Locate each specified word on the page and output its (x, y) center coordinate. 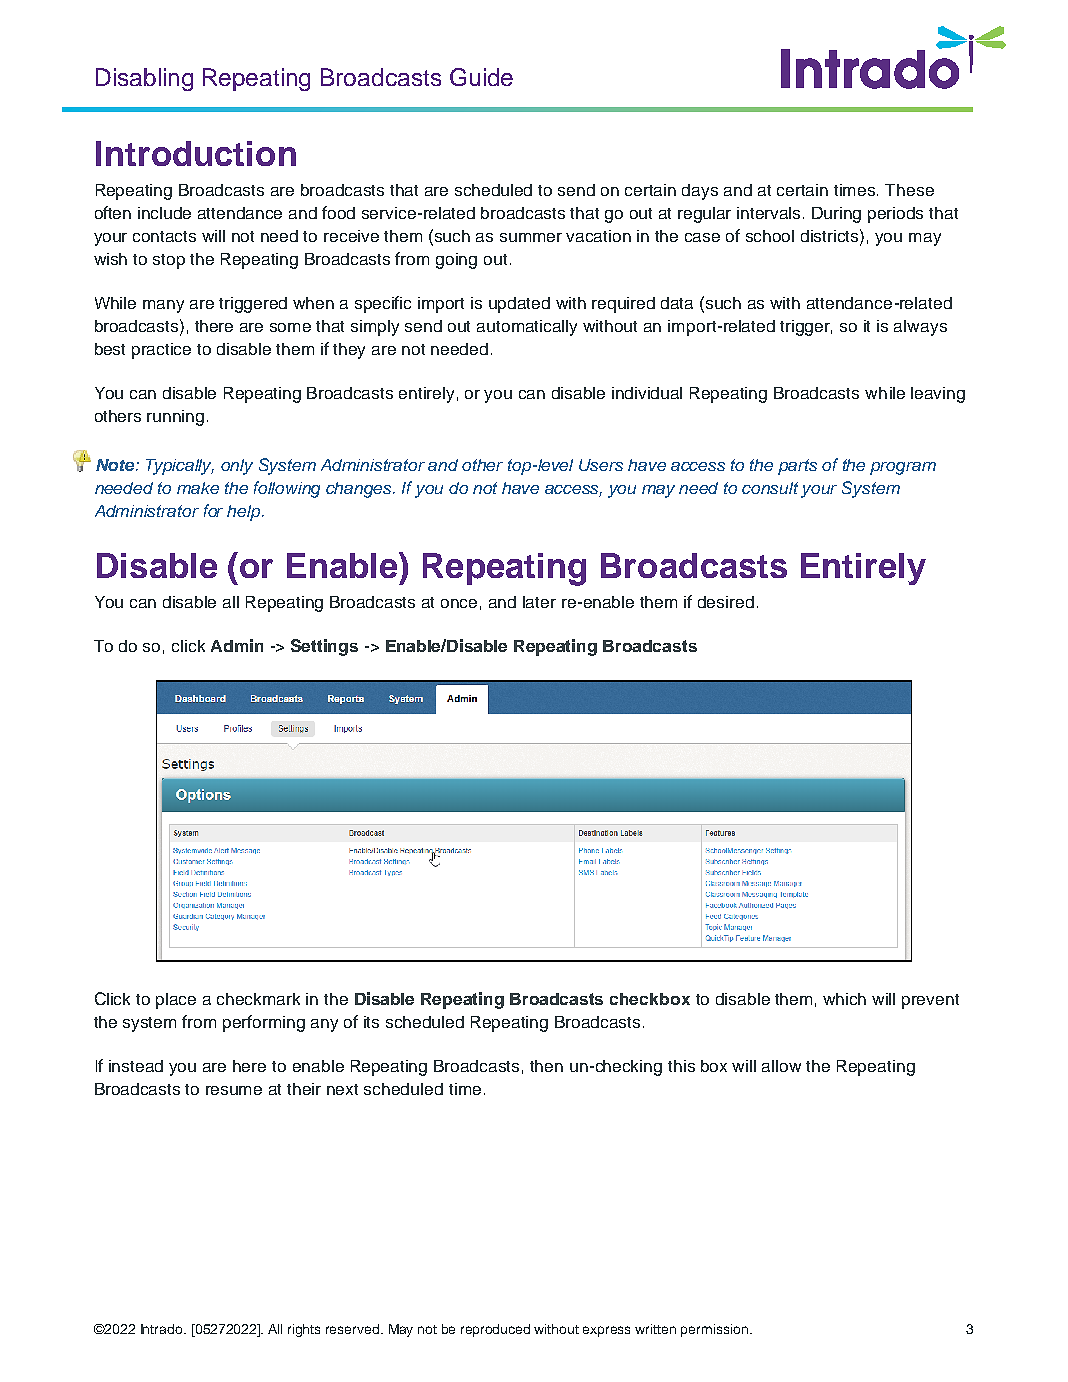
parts (797, 467)
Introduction (196, 153)
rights (304, 1330)
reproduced (495, 1330)
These (909, 190)
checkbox (650, 999)
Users (601, 465)
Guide (481, 77)
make (198, 488)
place (176, 1001)
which (844, 999)
